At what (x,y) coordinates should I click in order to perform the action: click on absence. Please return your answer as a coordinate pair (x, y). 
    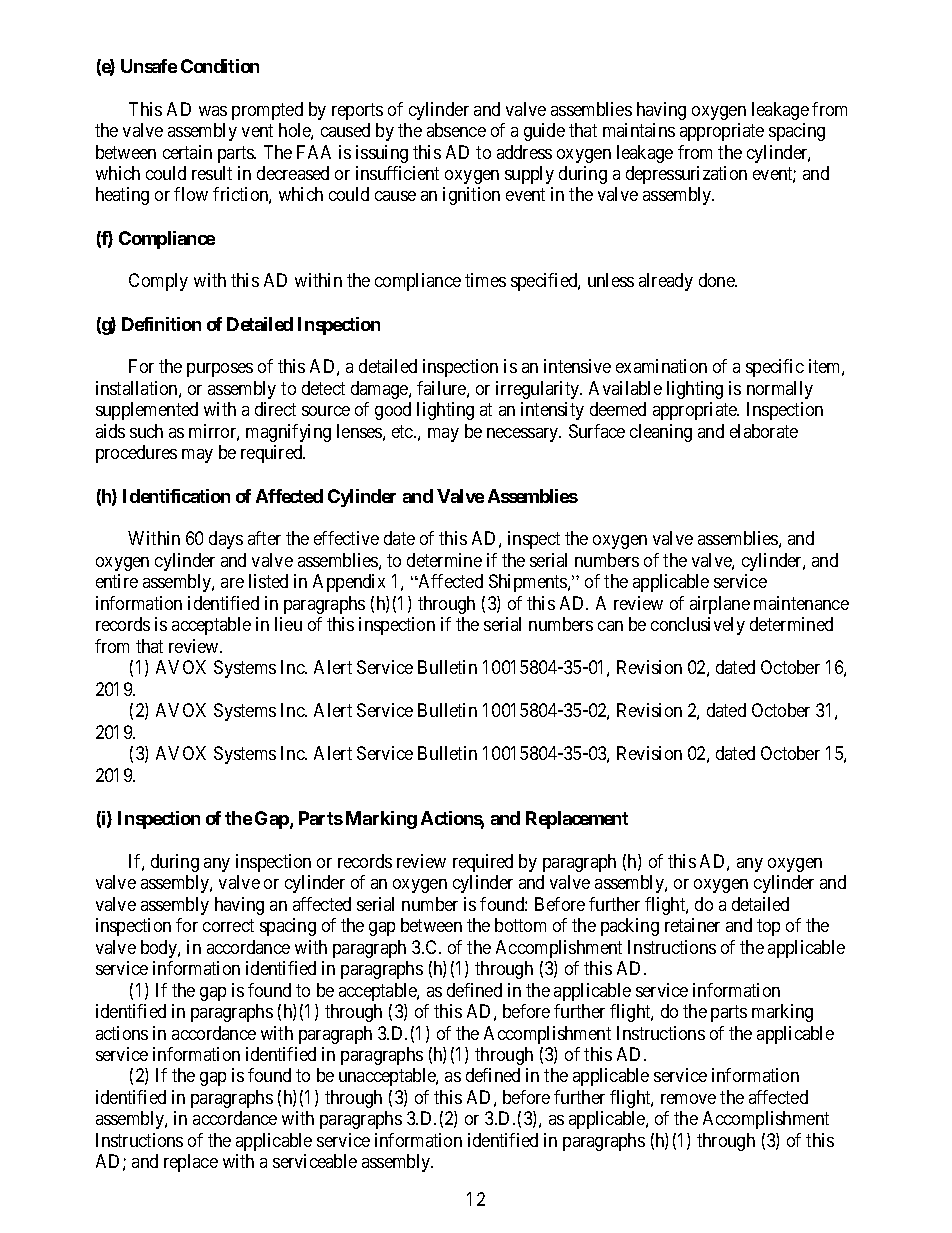
    Looking at the image, I should click on (456, 130).
